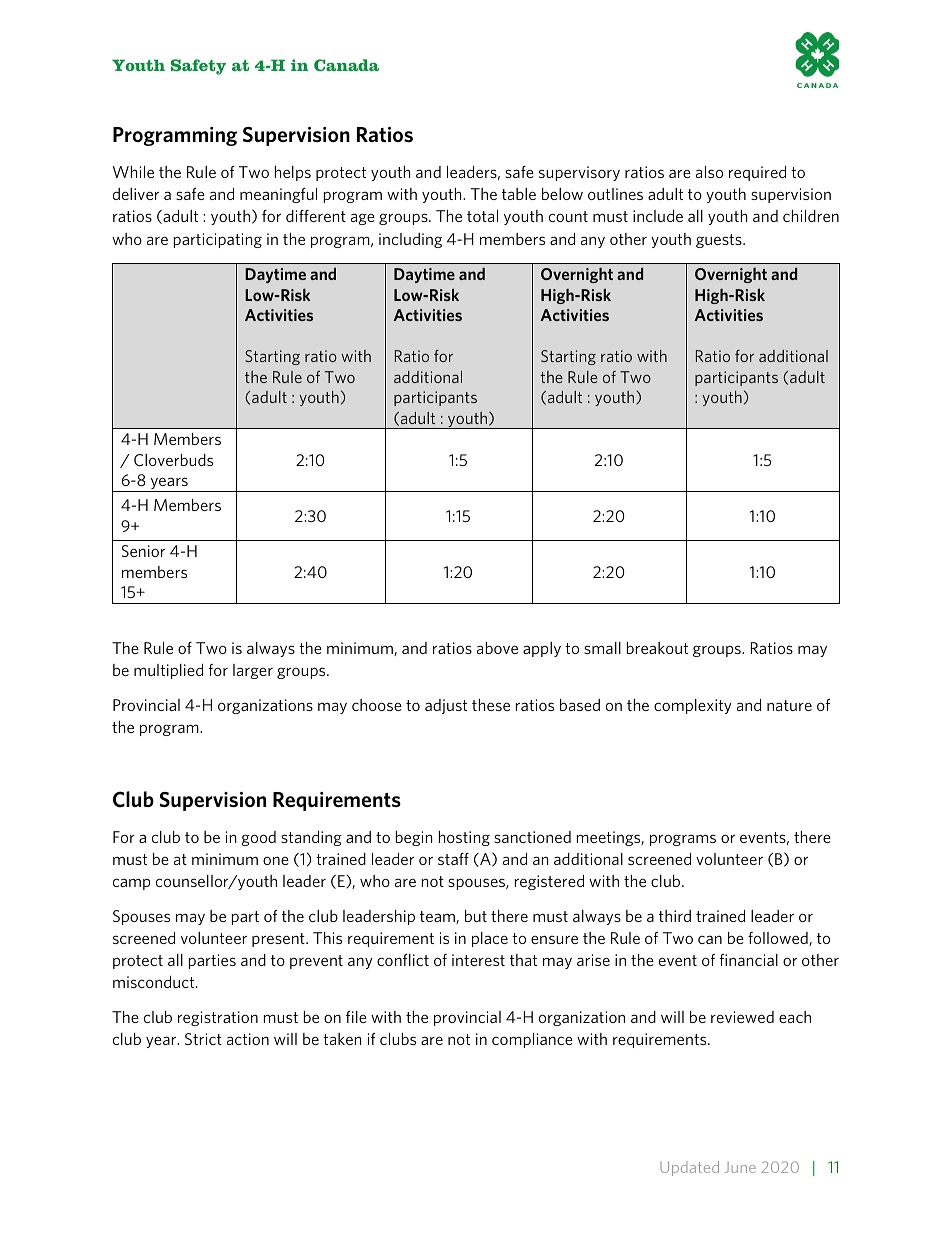  What do you see at coordinates (453, 859) in the page?
I see `staff` at bounding box center [453, 859].
